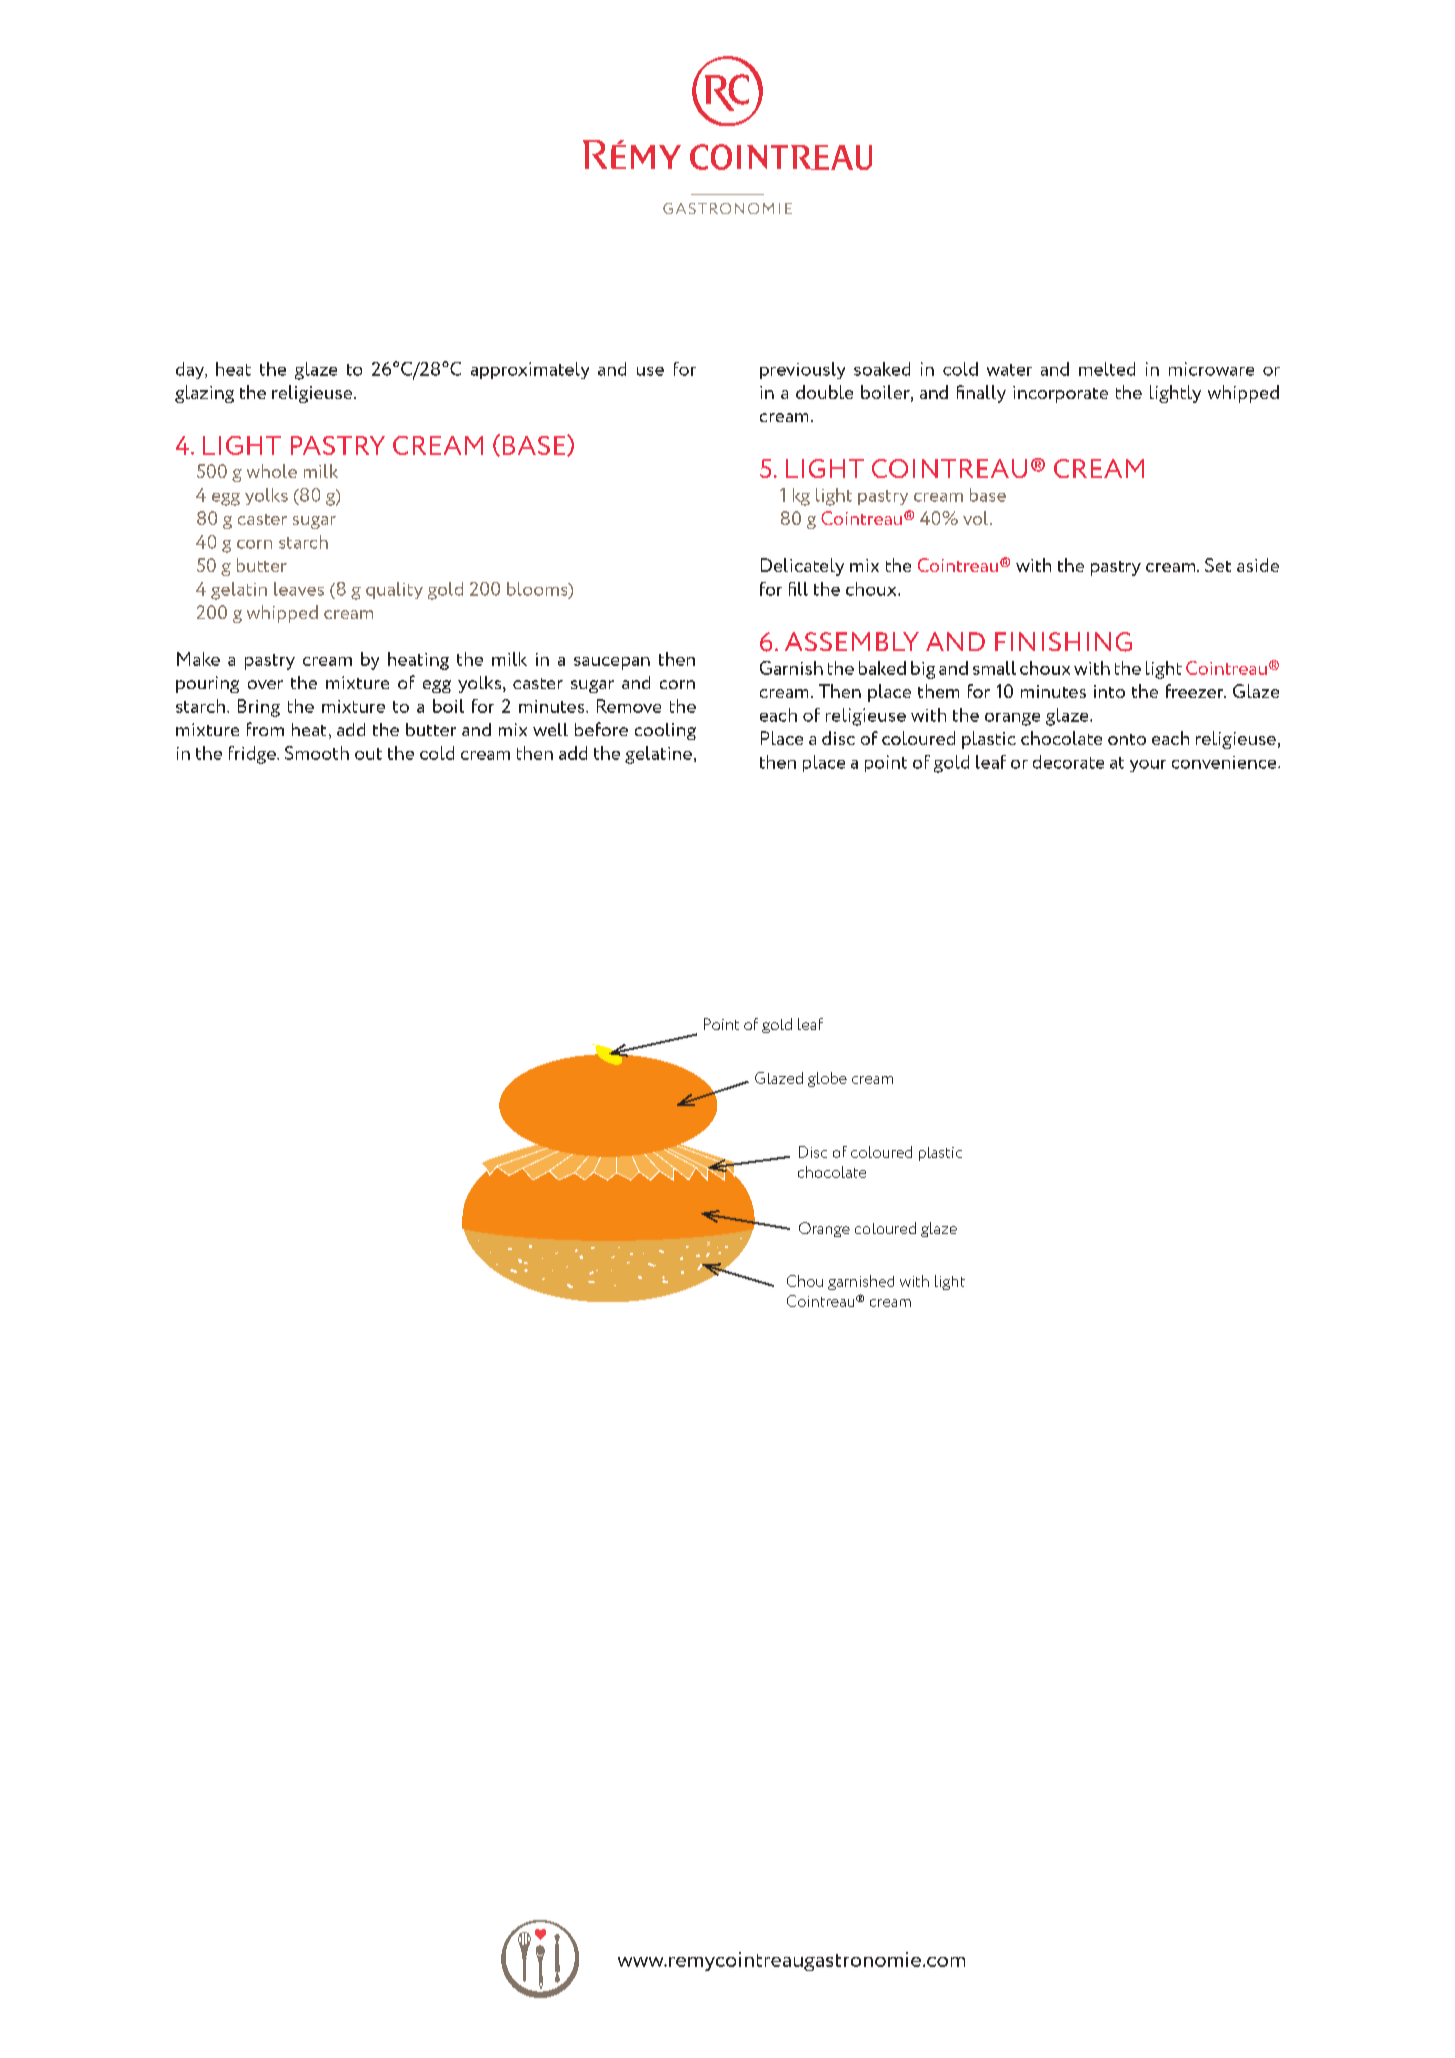 The image size is (1455, 2058). What do you see at coordinates (665, 731) in the page?
I see `cooling` at bounding box center [665, 731].
